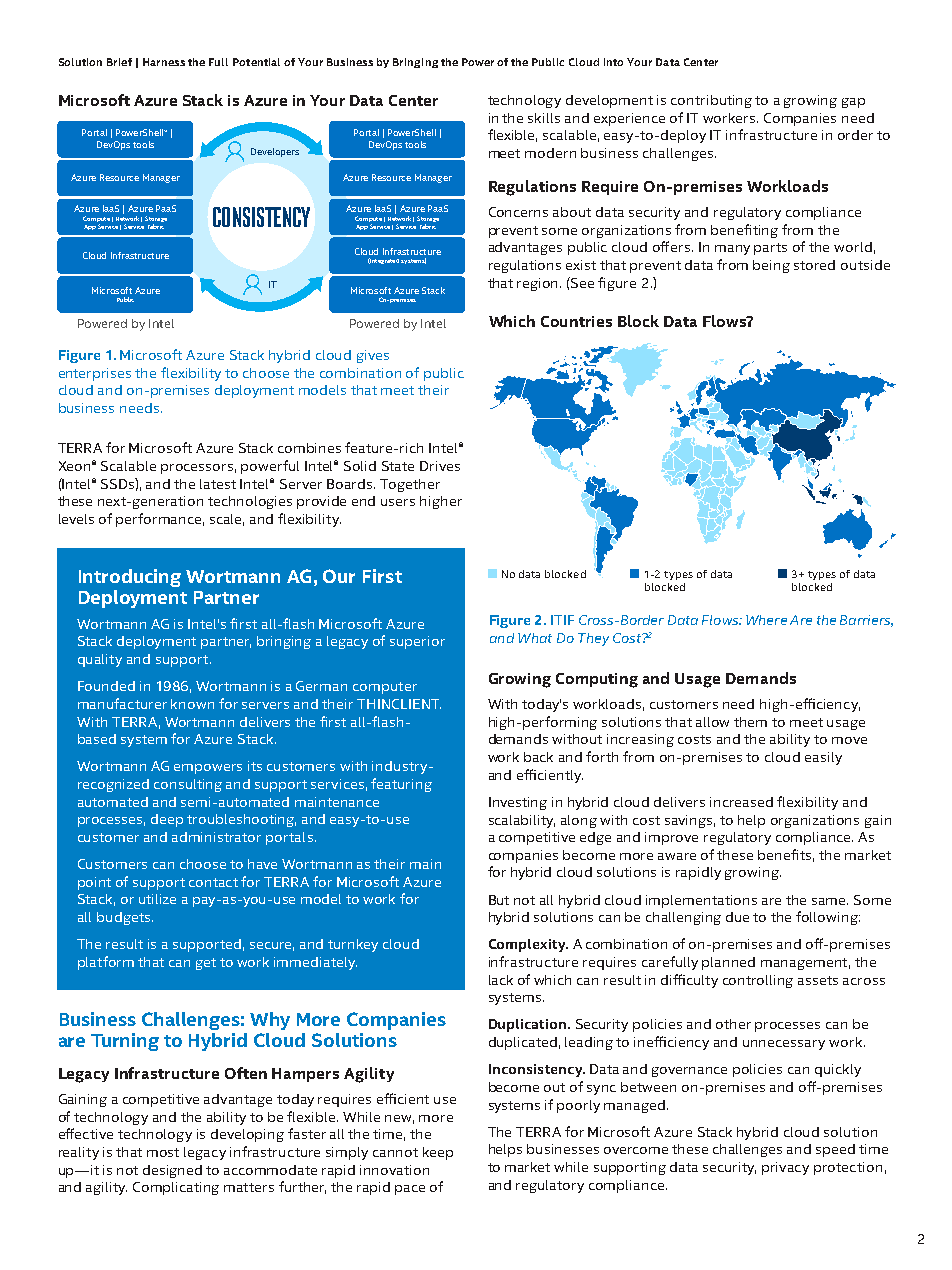 The image size is (952, 1270). Describe the element at coordinates (438, 1153) in the screenshot. I see `keep` at that location.
